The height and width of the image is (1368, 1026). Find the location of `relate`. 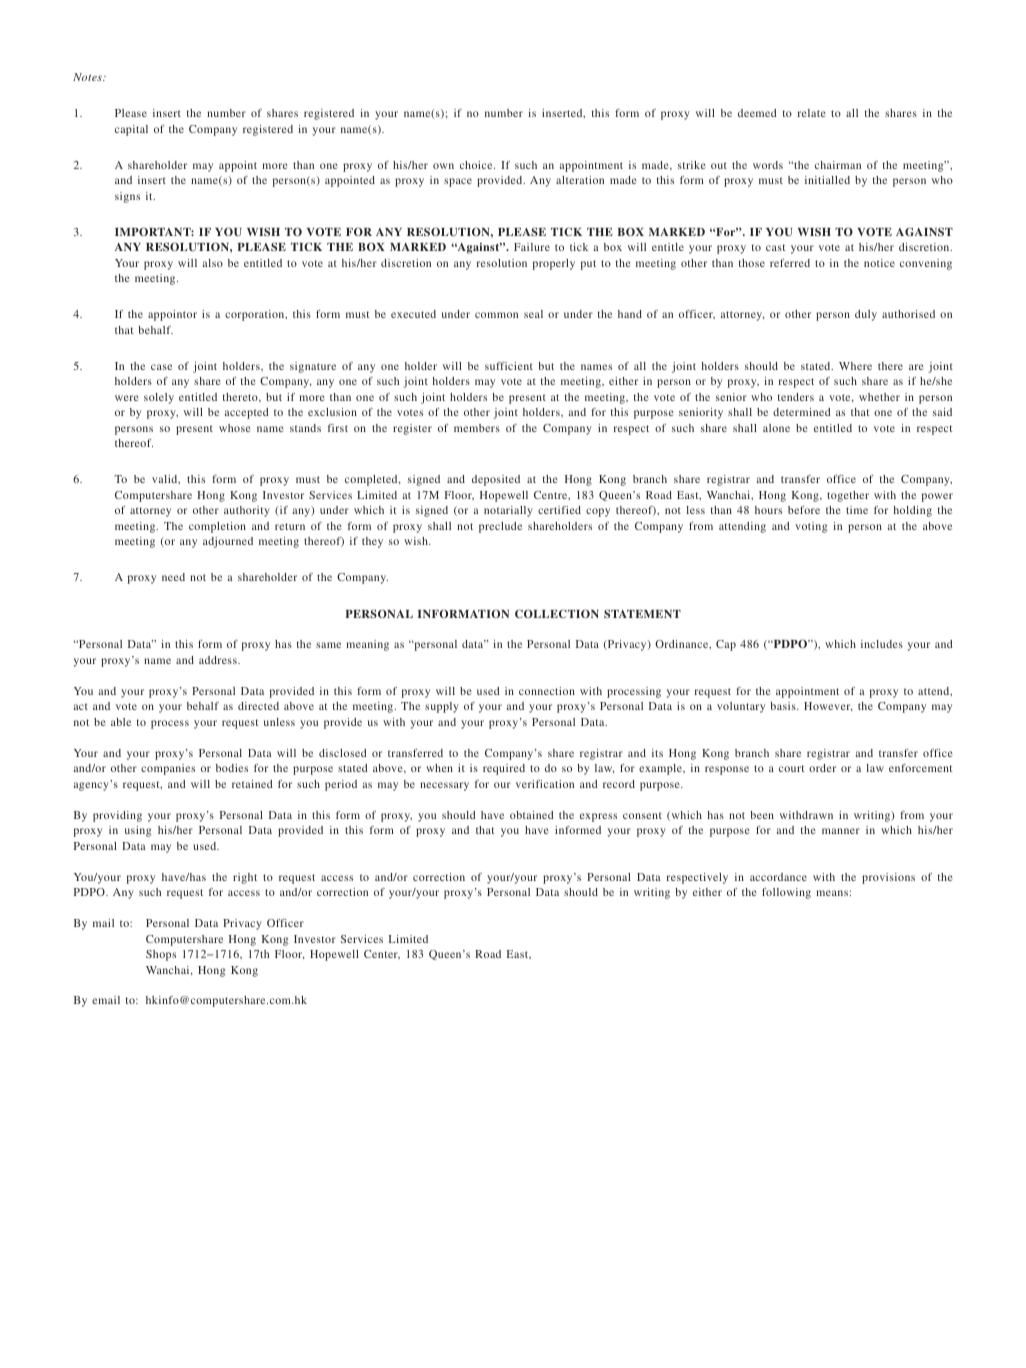

relate is located at coordinates (812, 113).
